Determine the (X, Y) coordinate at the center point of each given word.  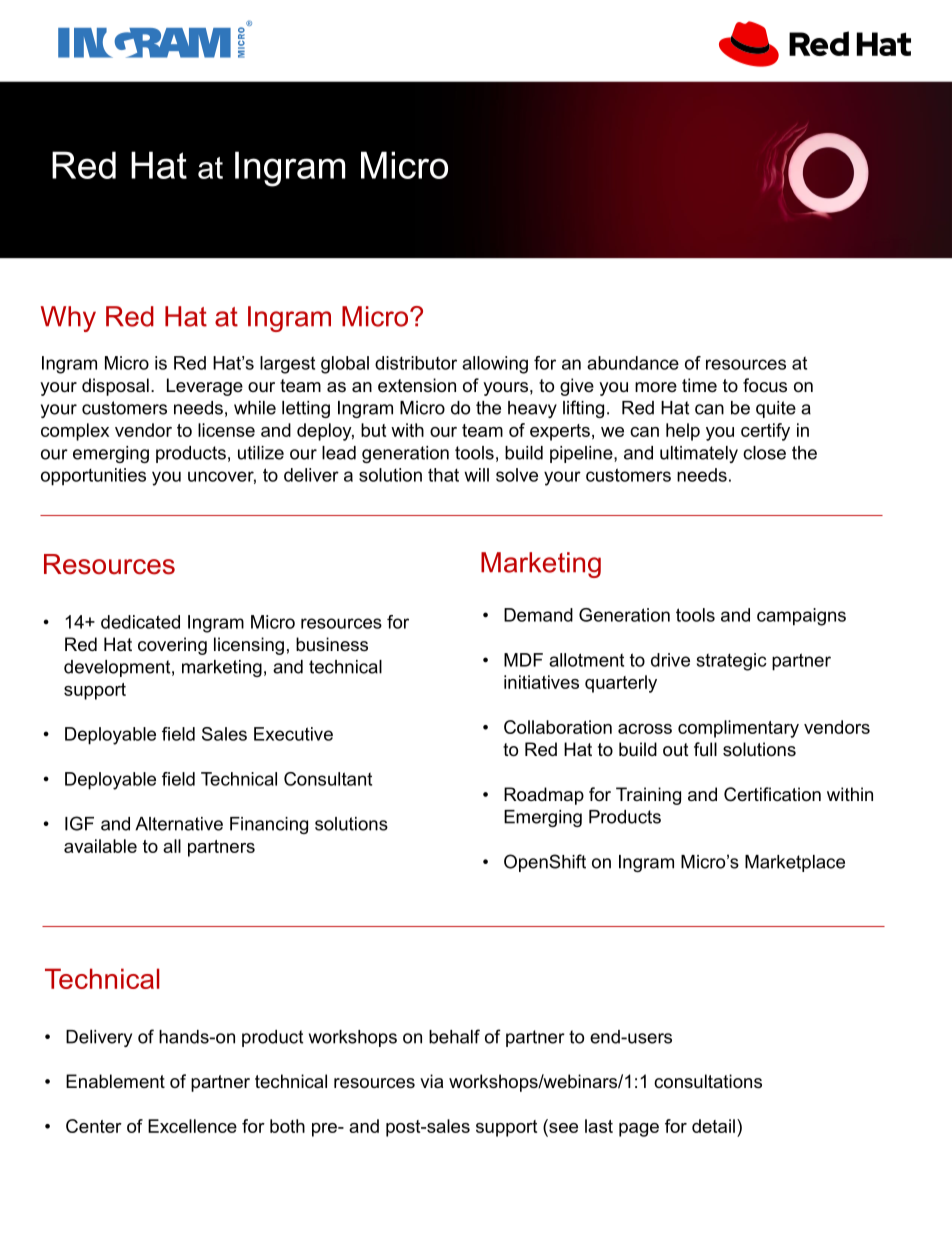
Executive (293, 734)
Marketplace (795, 863)
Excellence (192, 1126)
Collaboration (558, 727)
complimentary (738, 729)
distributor (416, 363)
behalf (454, 1036)
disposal (115, 387)
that (443, 475)
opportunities (93, 477)
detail (713, 1126)
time (699, 385)
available (100, 846)
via (431, 1081)
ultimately (699, 454)
